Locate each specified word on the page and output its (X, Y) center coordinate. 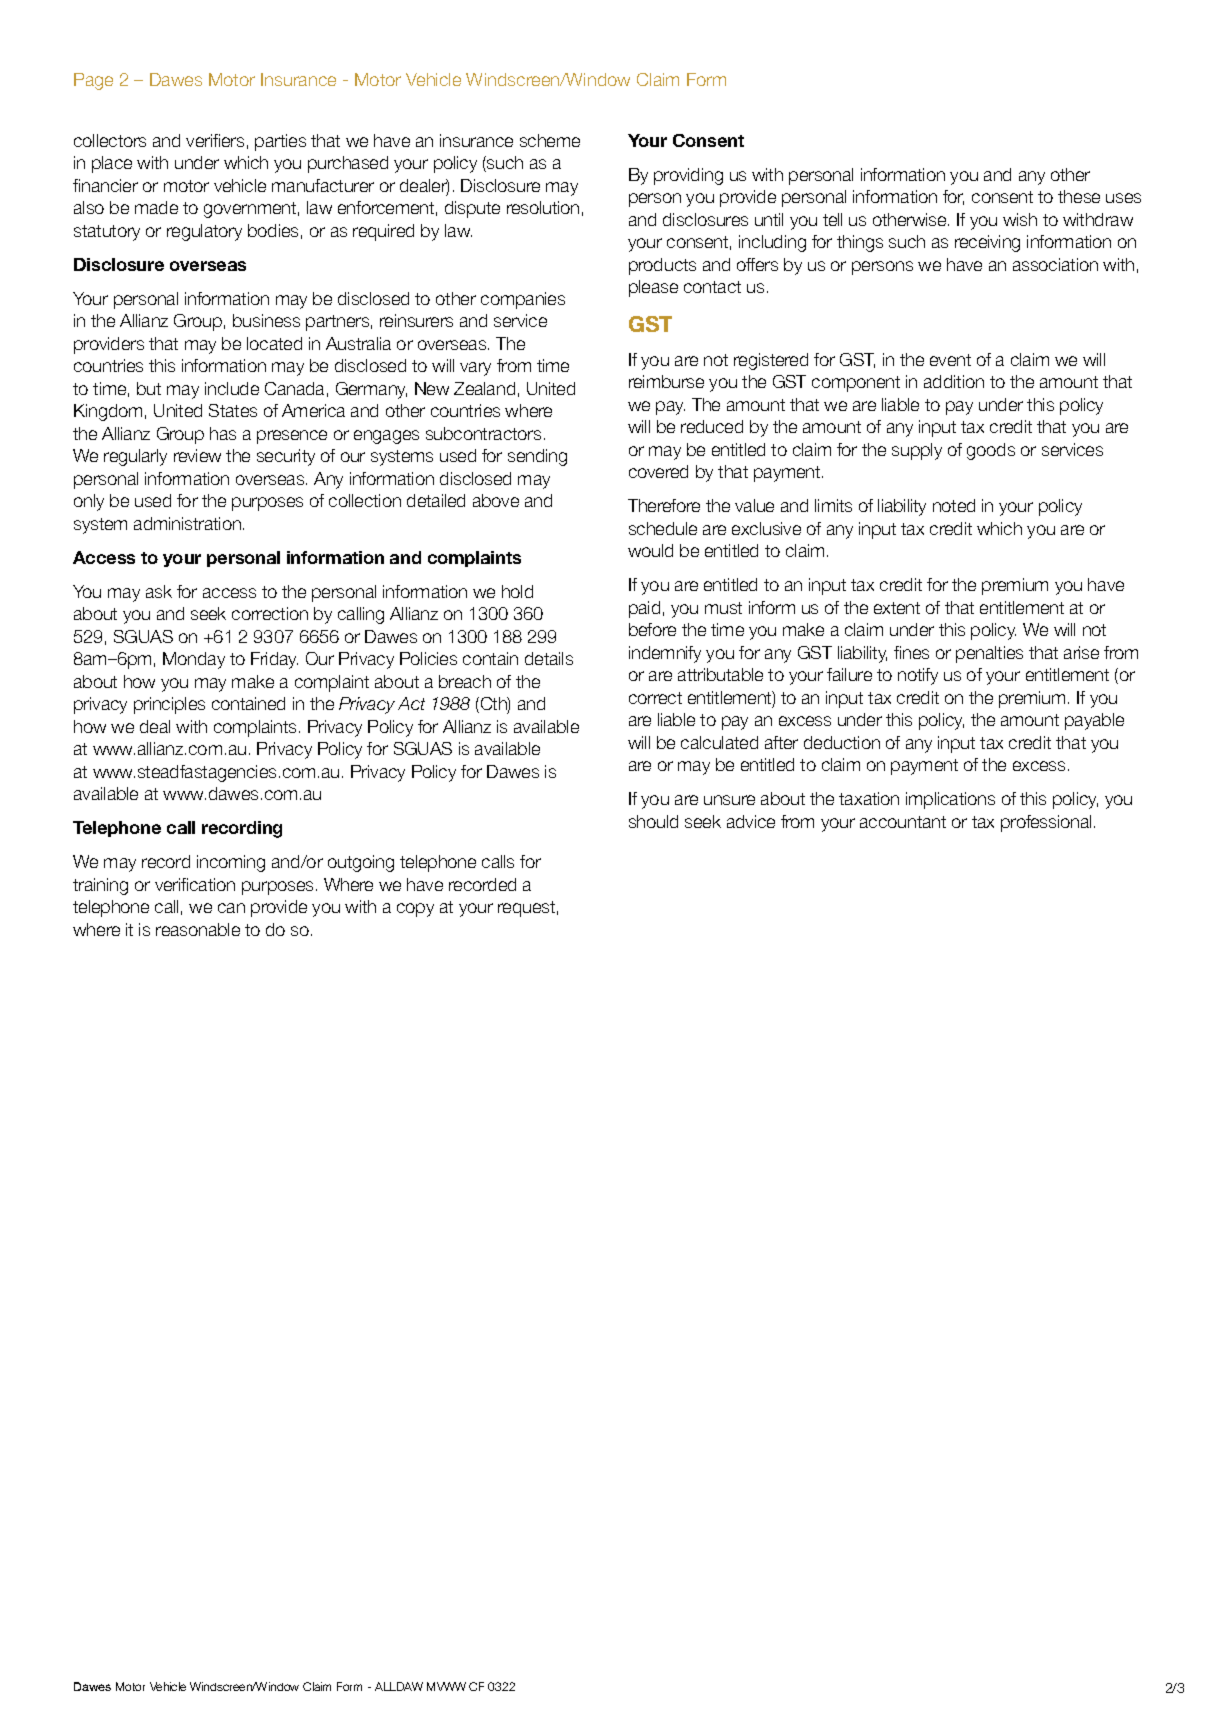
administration (187, 523)
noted (954, 505)
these (1079, 196)
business (266, 320)
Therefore (664, 505)
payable (1094, 721)
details (549, 658)
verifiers (215, 140)
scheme (550, 140)
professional (1046, 823)
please (653, 288)
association (1055, 264)
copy (415, 910)
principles (169, 705)
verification (195, 884)
